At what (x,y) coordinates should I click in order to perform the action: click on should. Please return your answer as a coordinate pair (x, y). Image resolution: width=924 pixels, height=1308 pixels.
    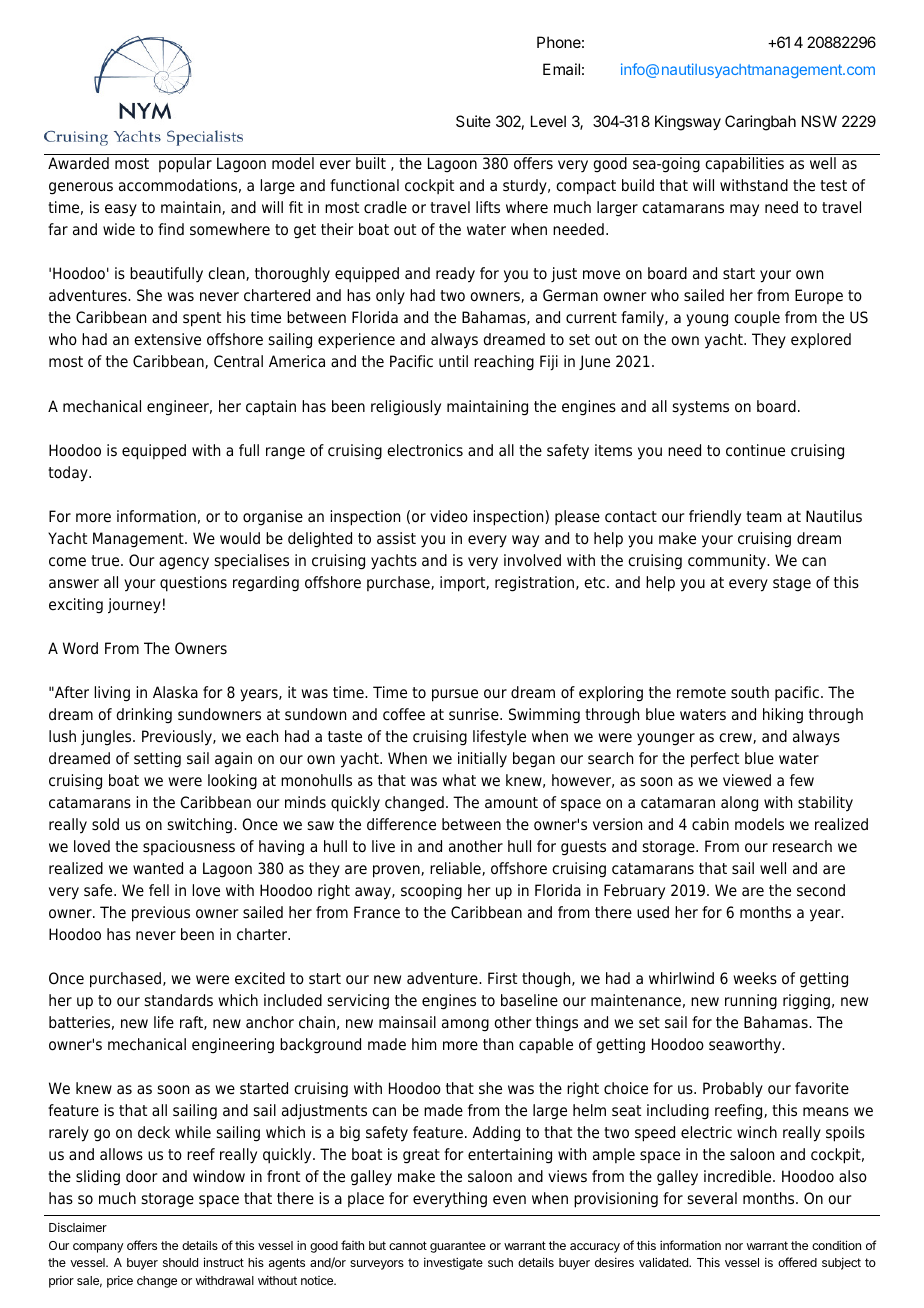
    Looking at the image, I should click on (180, 1262).
